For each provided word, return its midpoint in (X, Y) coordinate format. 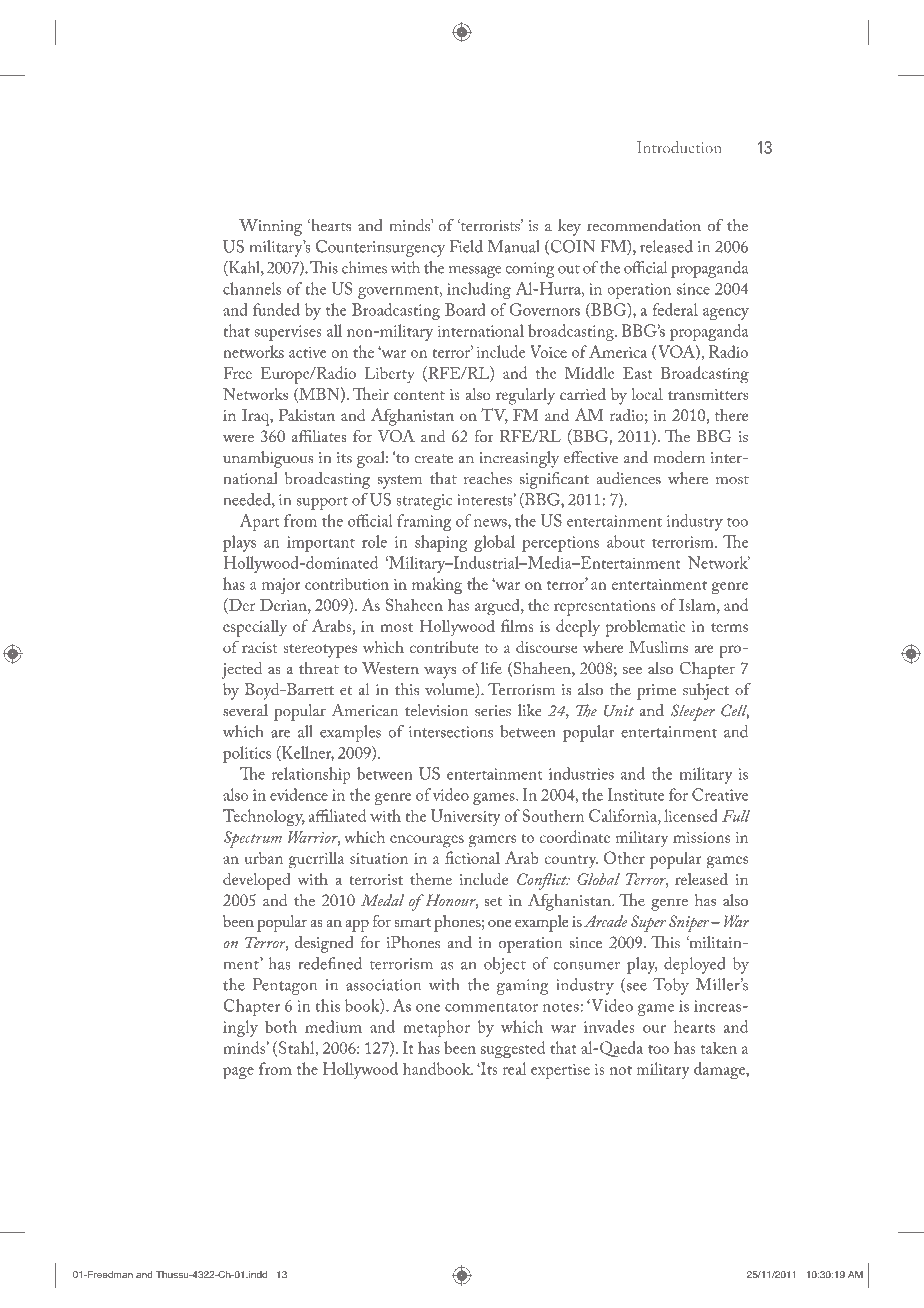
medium (333, 1026)
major (281, 586)
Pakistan (306, 415)
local (647, 394)
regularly (525, 396)
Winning (270, 227)
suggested (513, 1049)
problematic (646, 628)
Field (466, 246)
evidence (299, 794)
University (466, 817)
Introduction (679, 147)
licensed (691, 815)
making (437, 585)
